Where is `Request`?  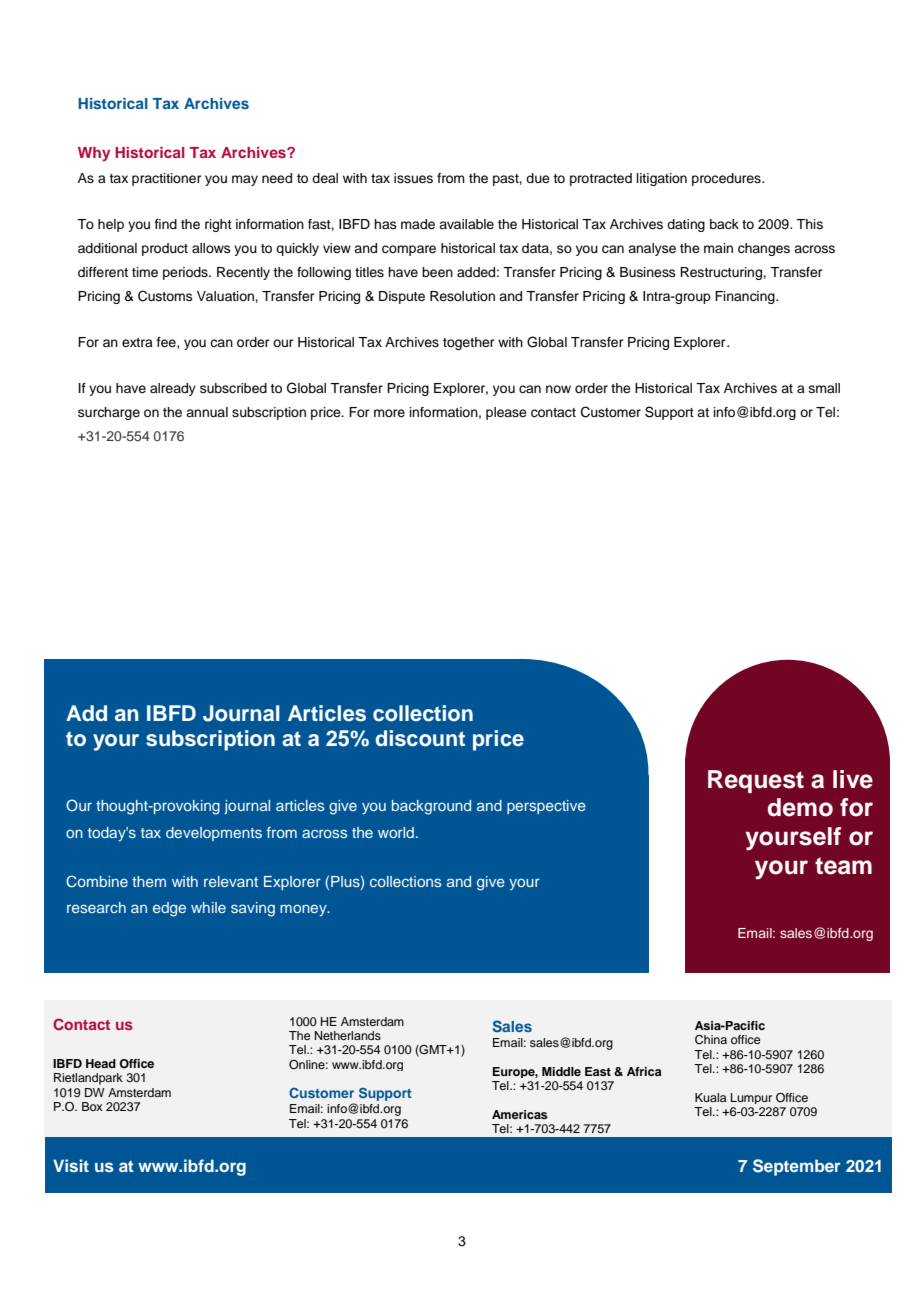 Request is located at coordinates (756, 781).
